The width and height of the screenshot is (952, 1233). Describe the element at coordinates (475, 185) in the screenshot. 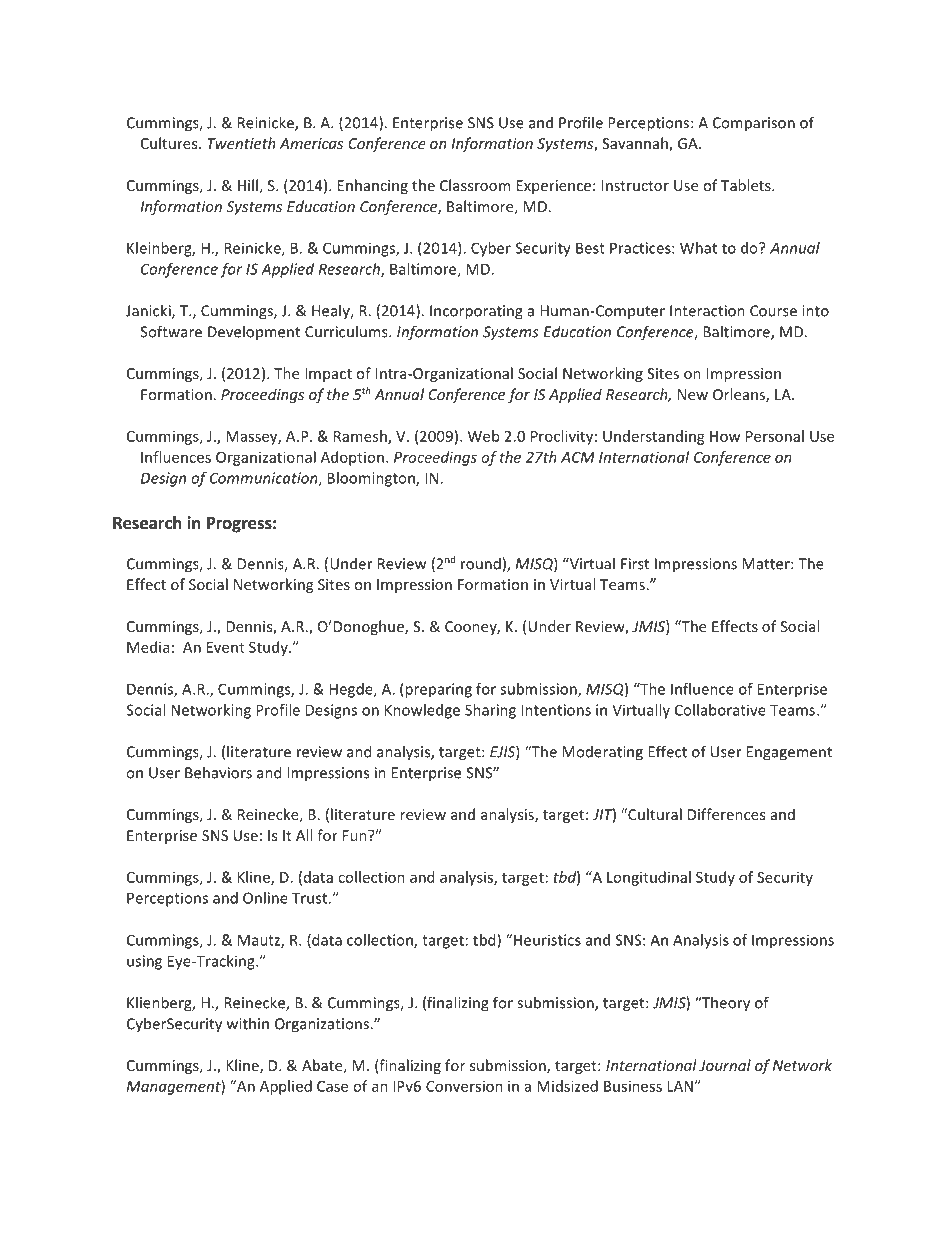

I see `Classroom` at that location.
